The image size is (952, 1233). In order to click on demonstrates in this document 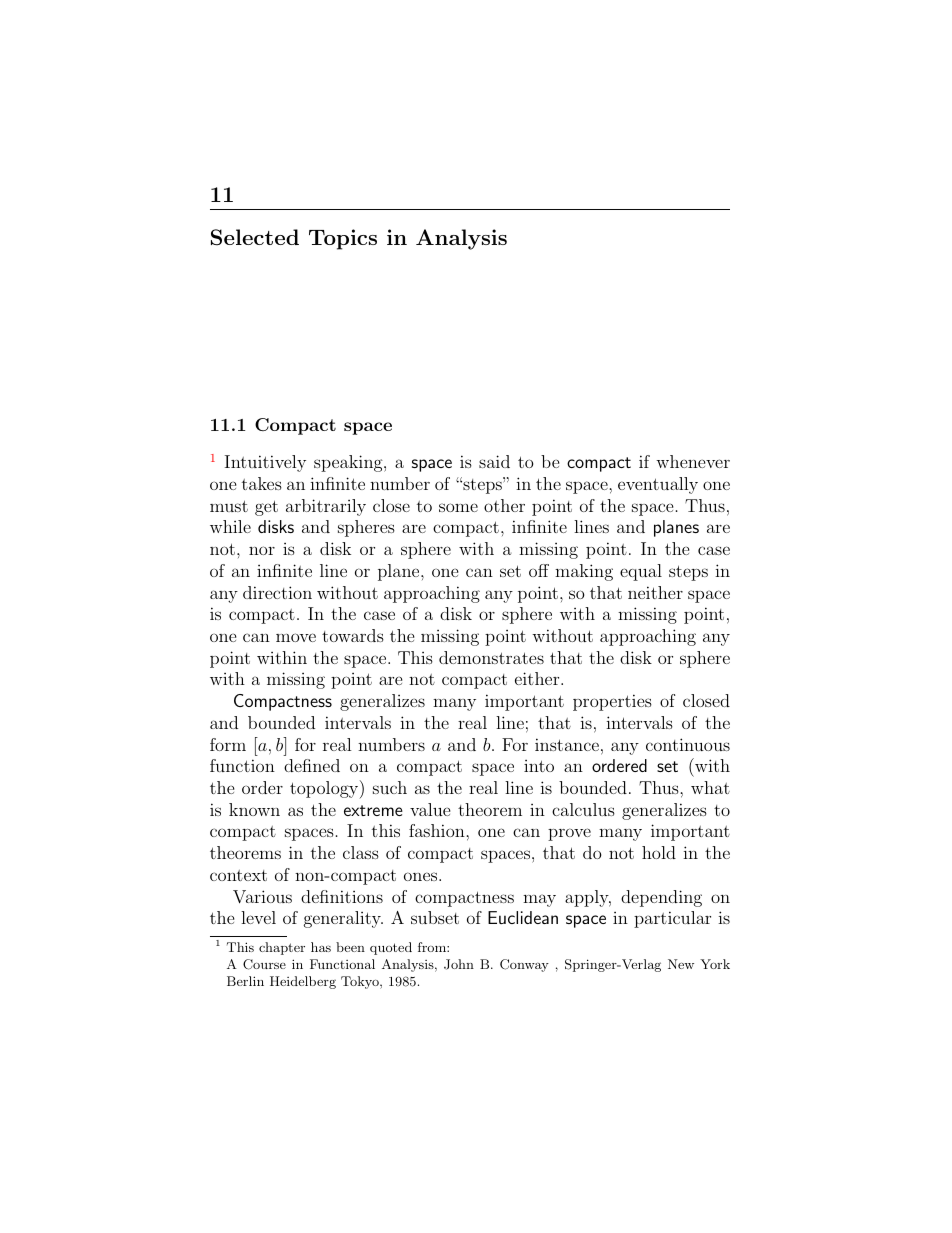, I will do `click(491, 657)`.
